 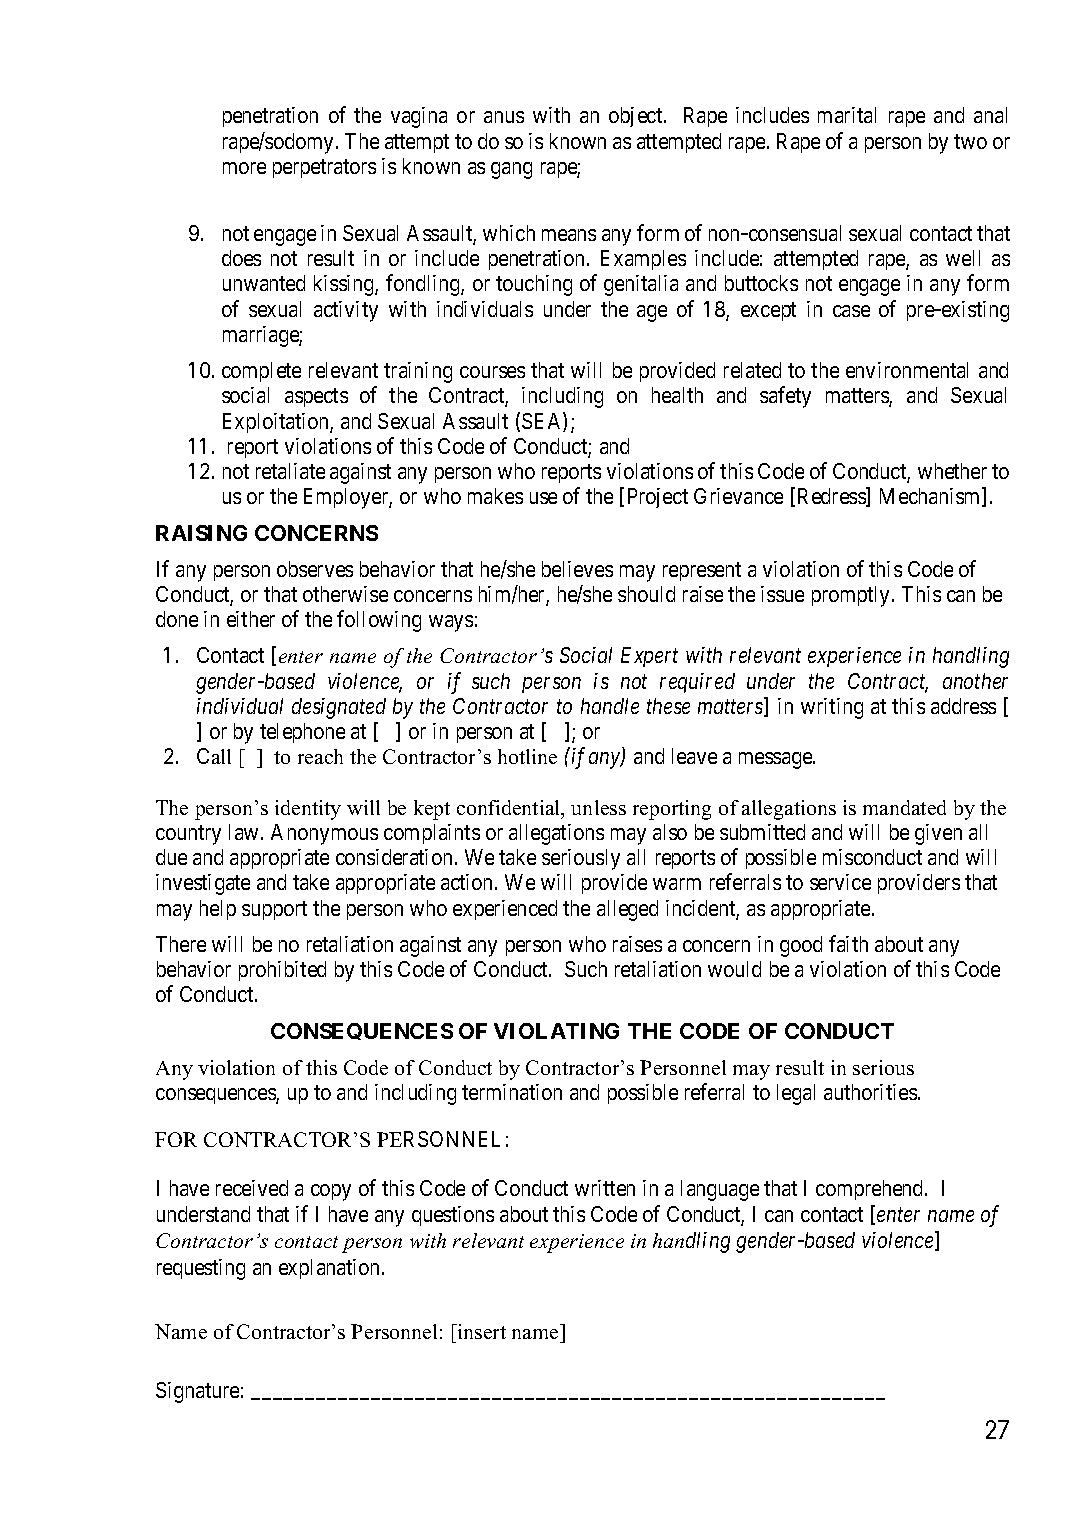 What do you see at coordinates (952, 471) in the screenshot?
I see `whether` at bounding box center [952, 471].
